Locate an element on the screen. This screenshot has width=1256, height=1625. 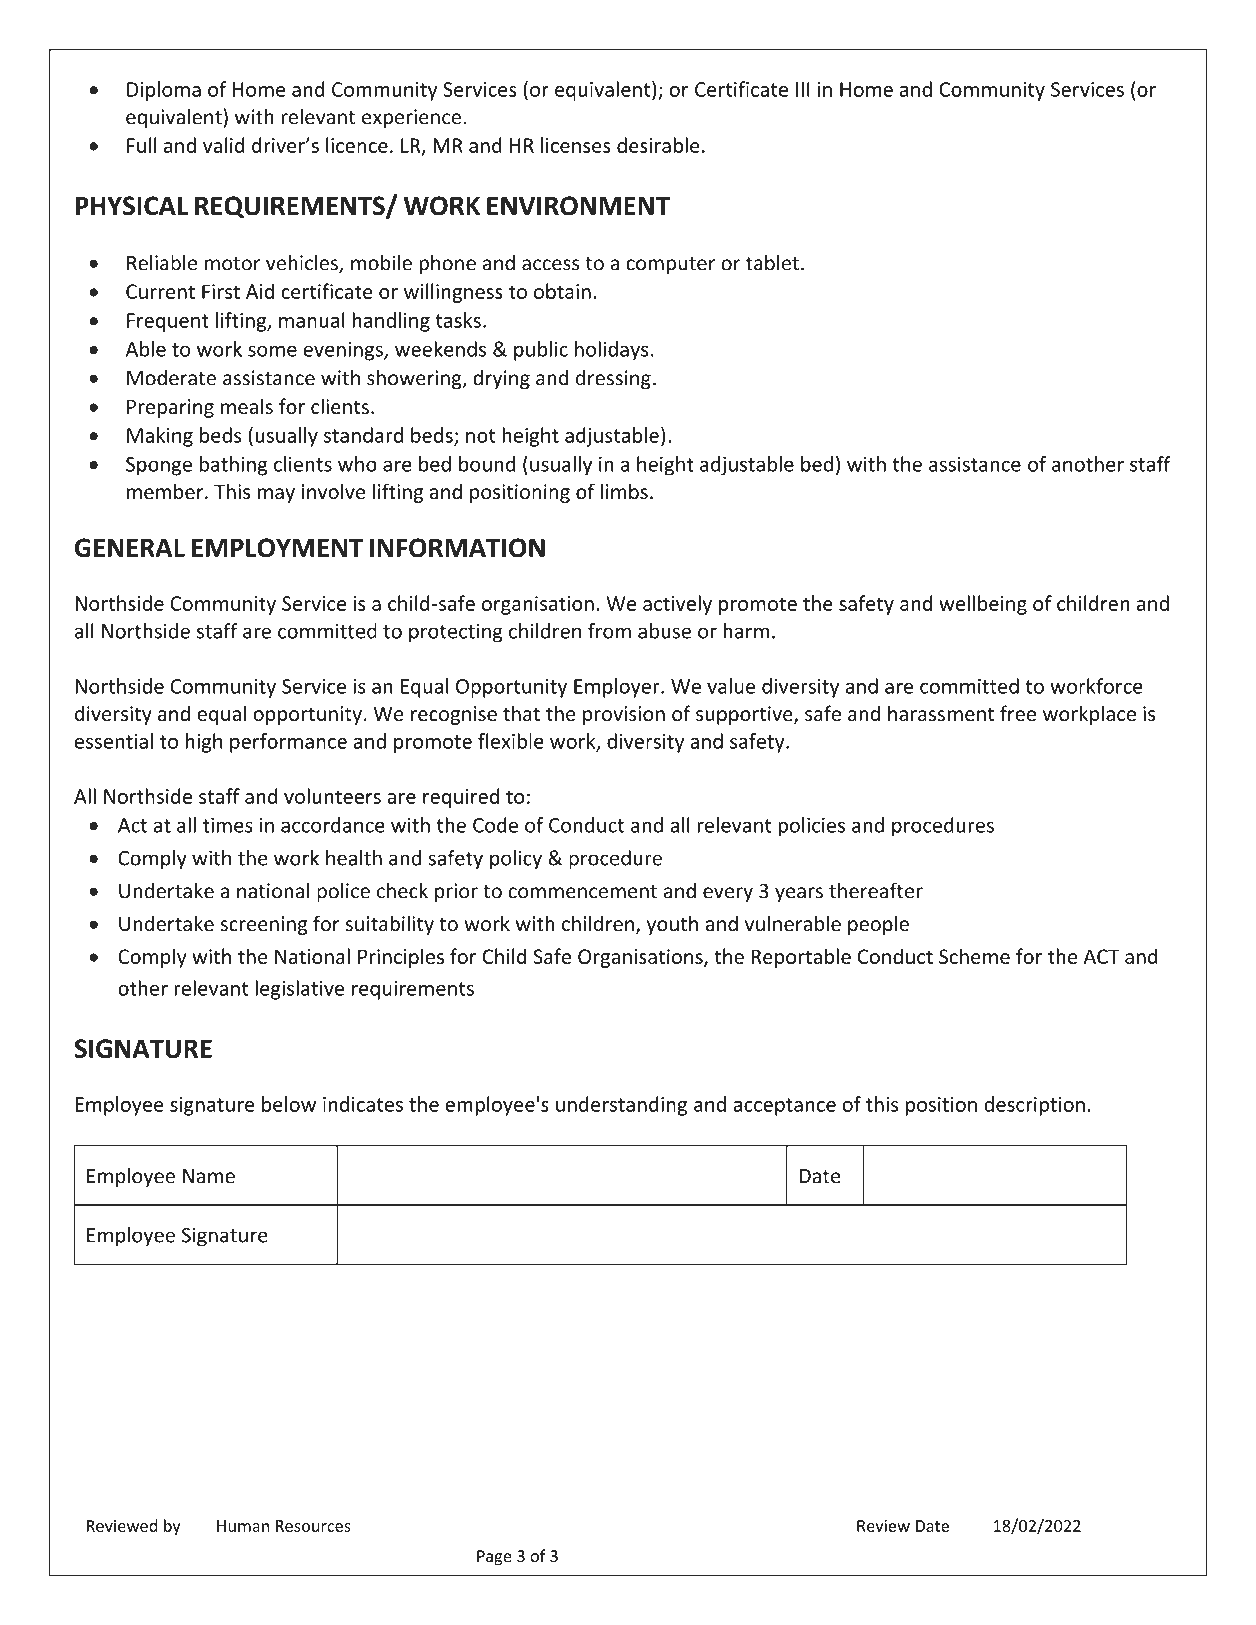
understanding is located at coordinates (621, 1106).
